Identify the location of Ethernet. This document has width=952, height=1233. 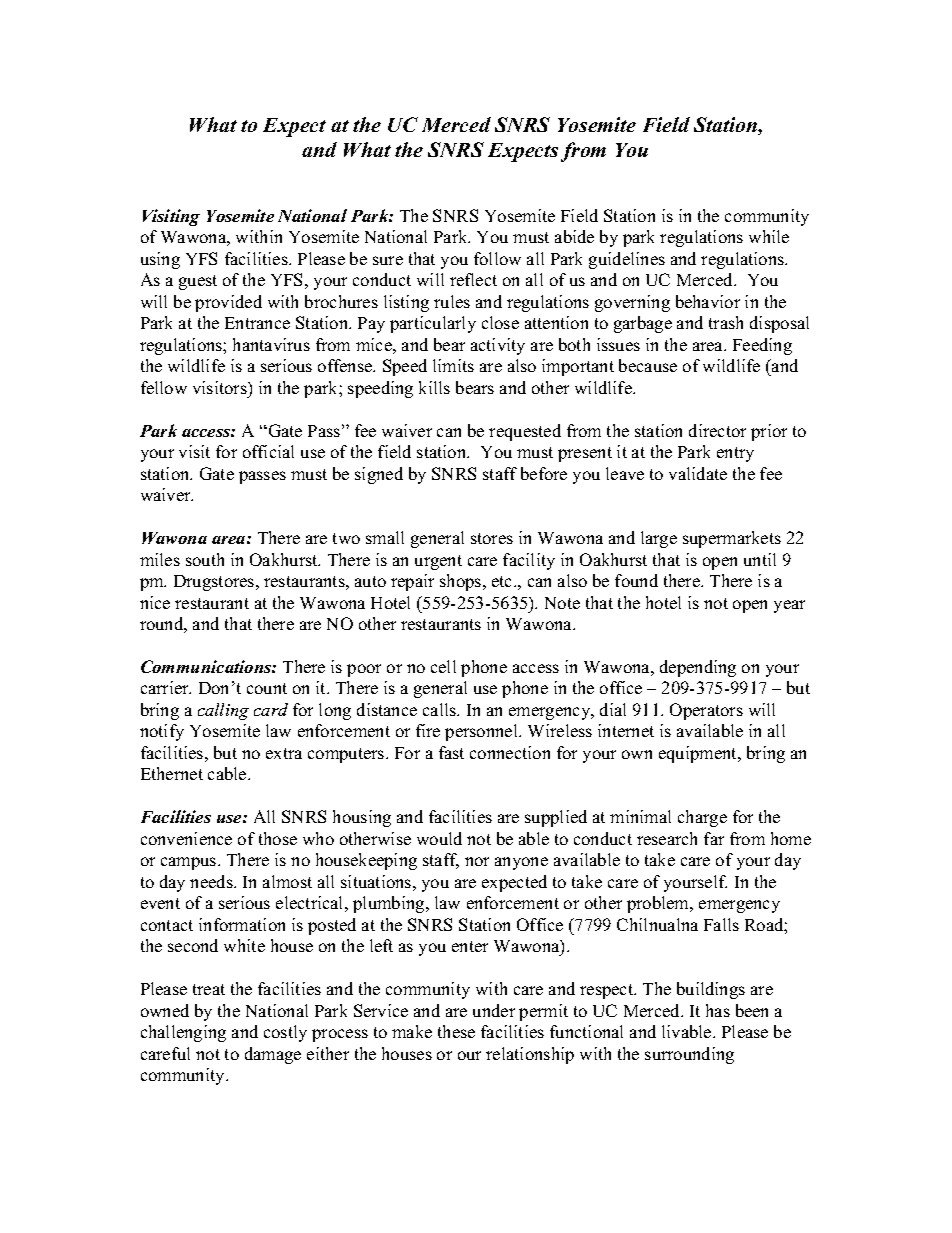
(172, 773).
